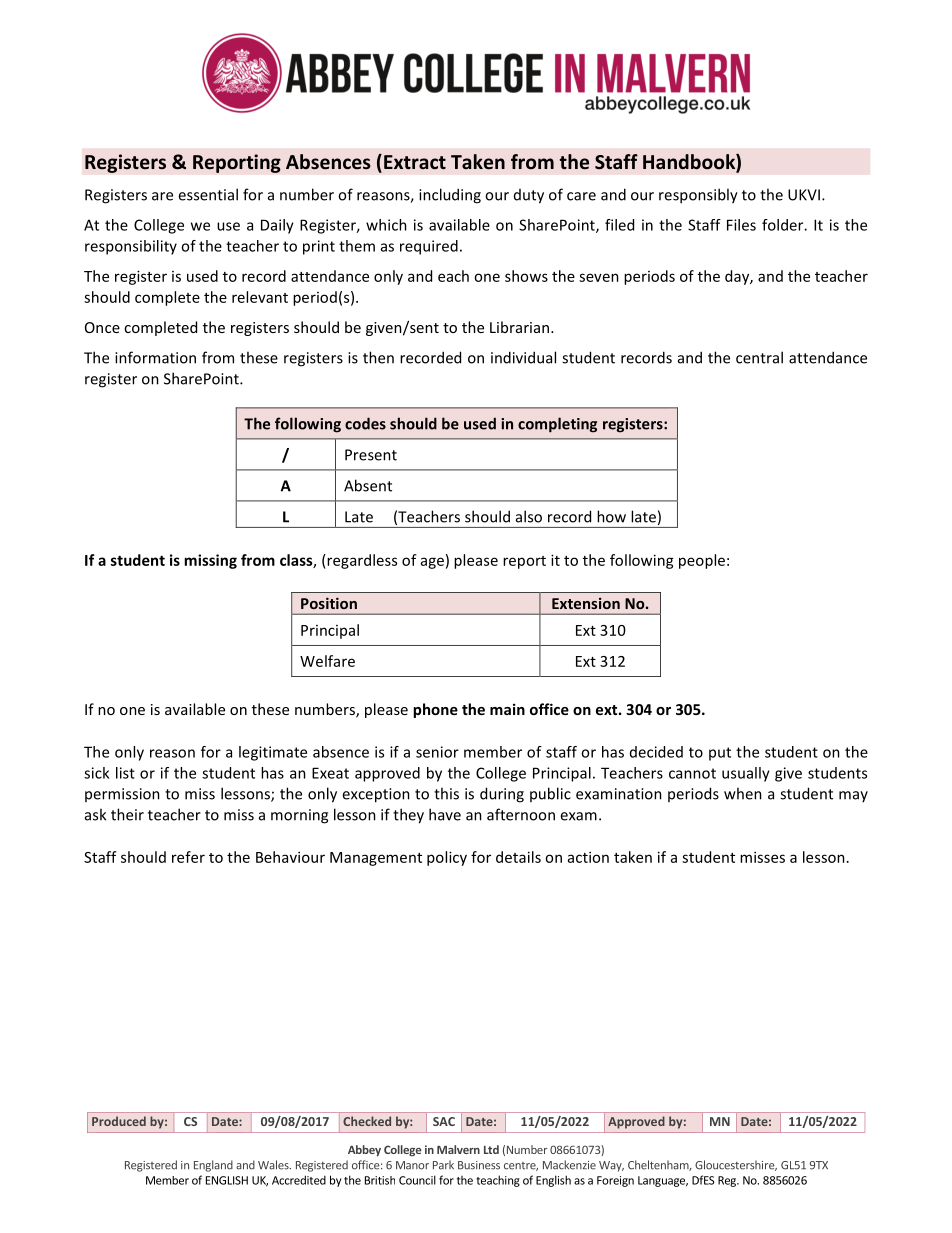 Image resolution: width=952 pixels, height=1233 pixels. Describe the element at coordinates (131, 247) in the image. I see `responsibility` at that location.
